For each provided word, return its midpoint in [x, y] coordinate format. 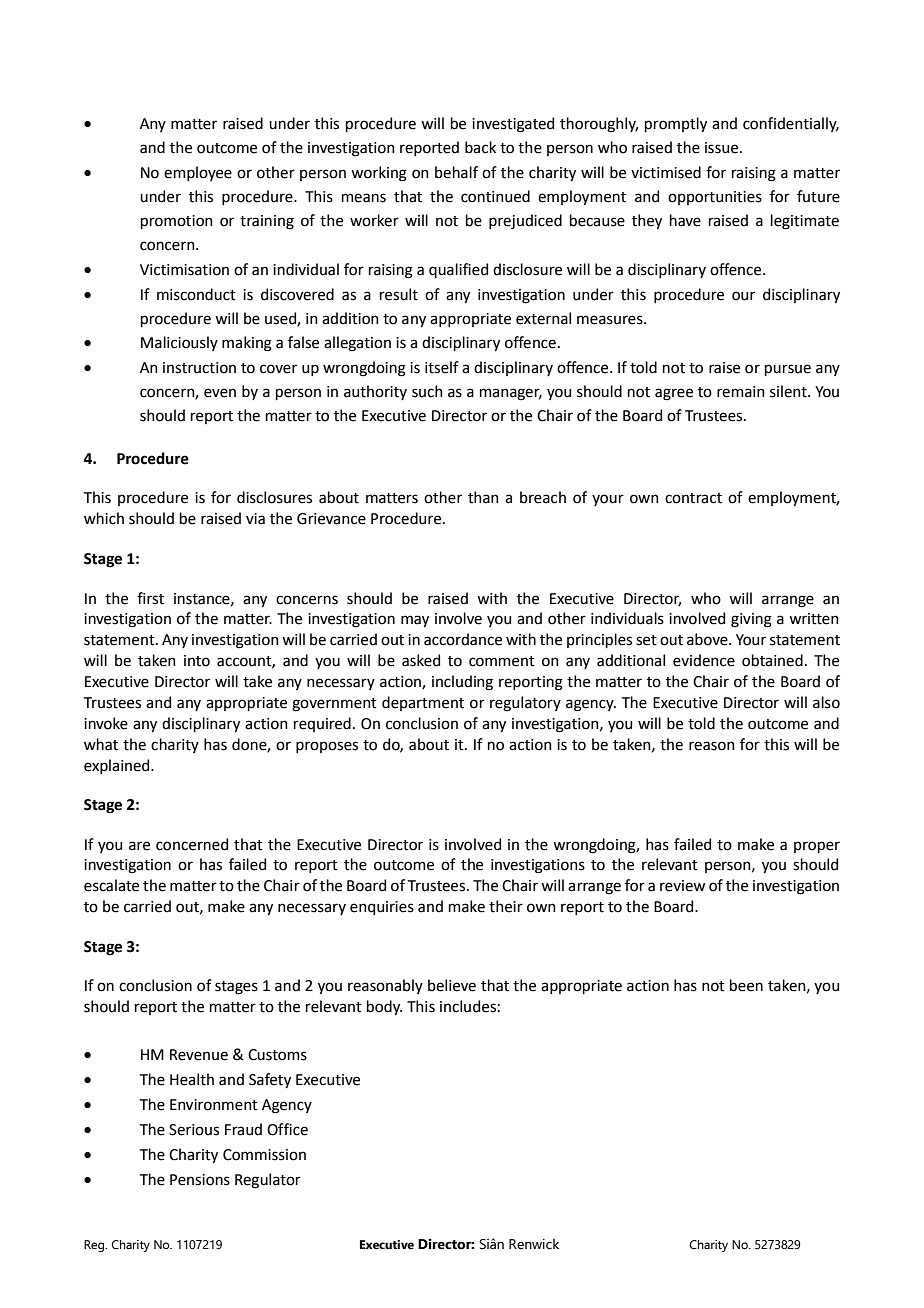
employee [198, 173]
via [255, 519]
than [483, 497]
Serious [194, 1130]
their [506, 906]
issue [723, 148]
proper [817, 847]
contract [693, 498]
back [480, 147]
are [139, 846]
